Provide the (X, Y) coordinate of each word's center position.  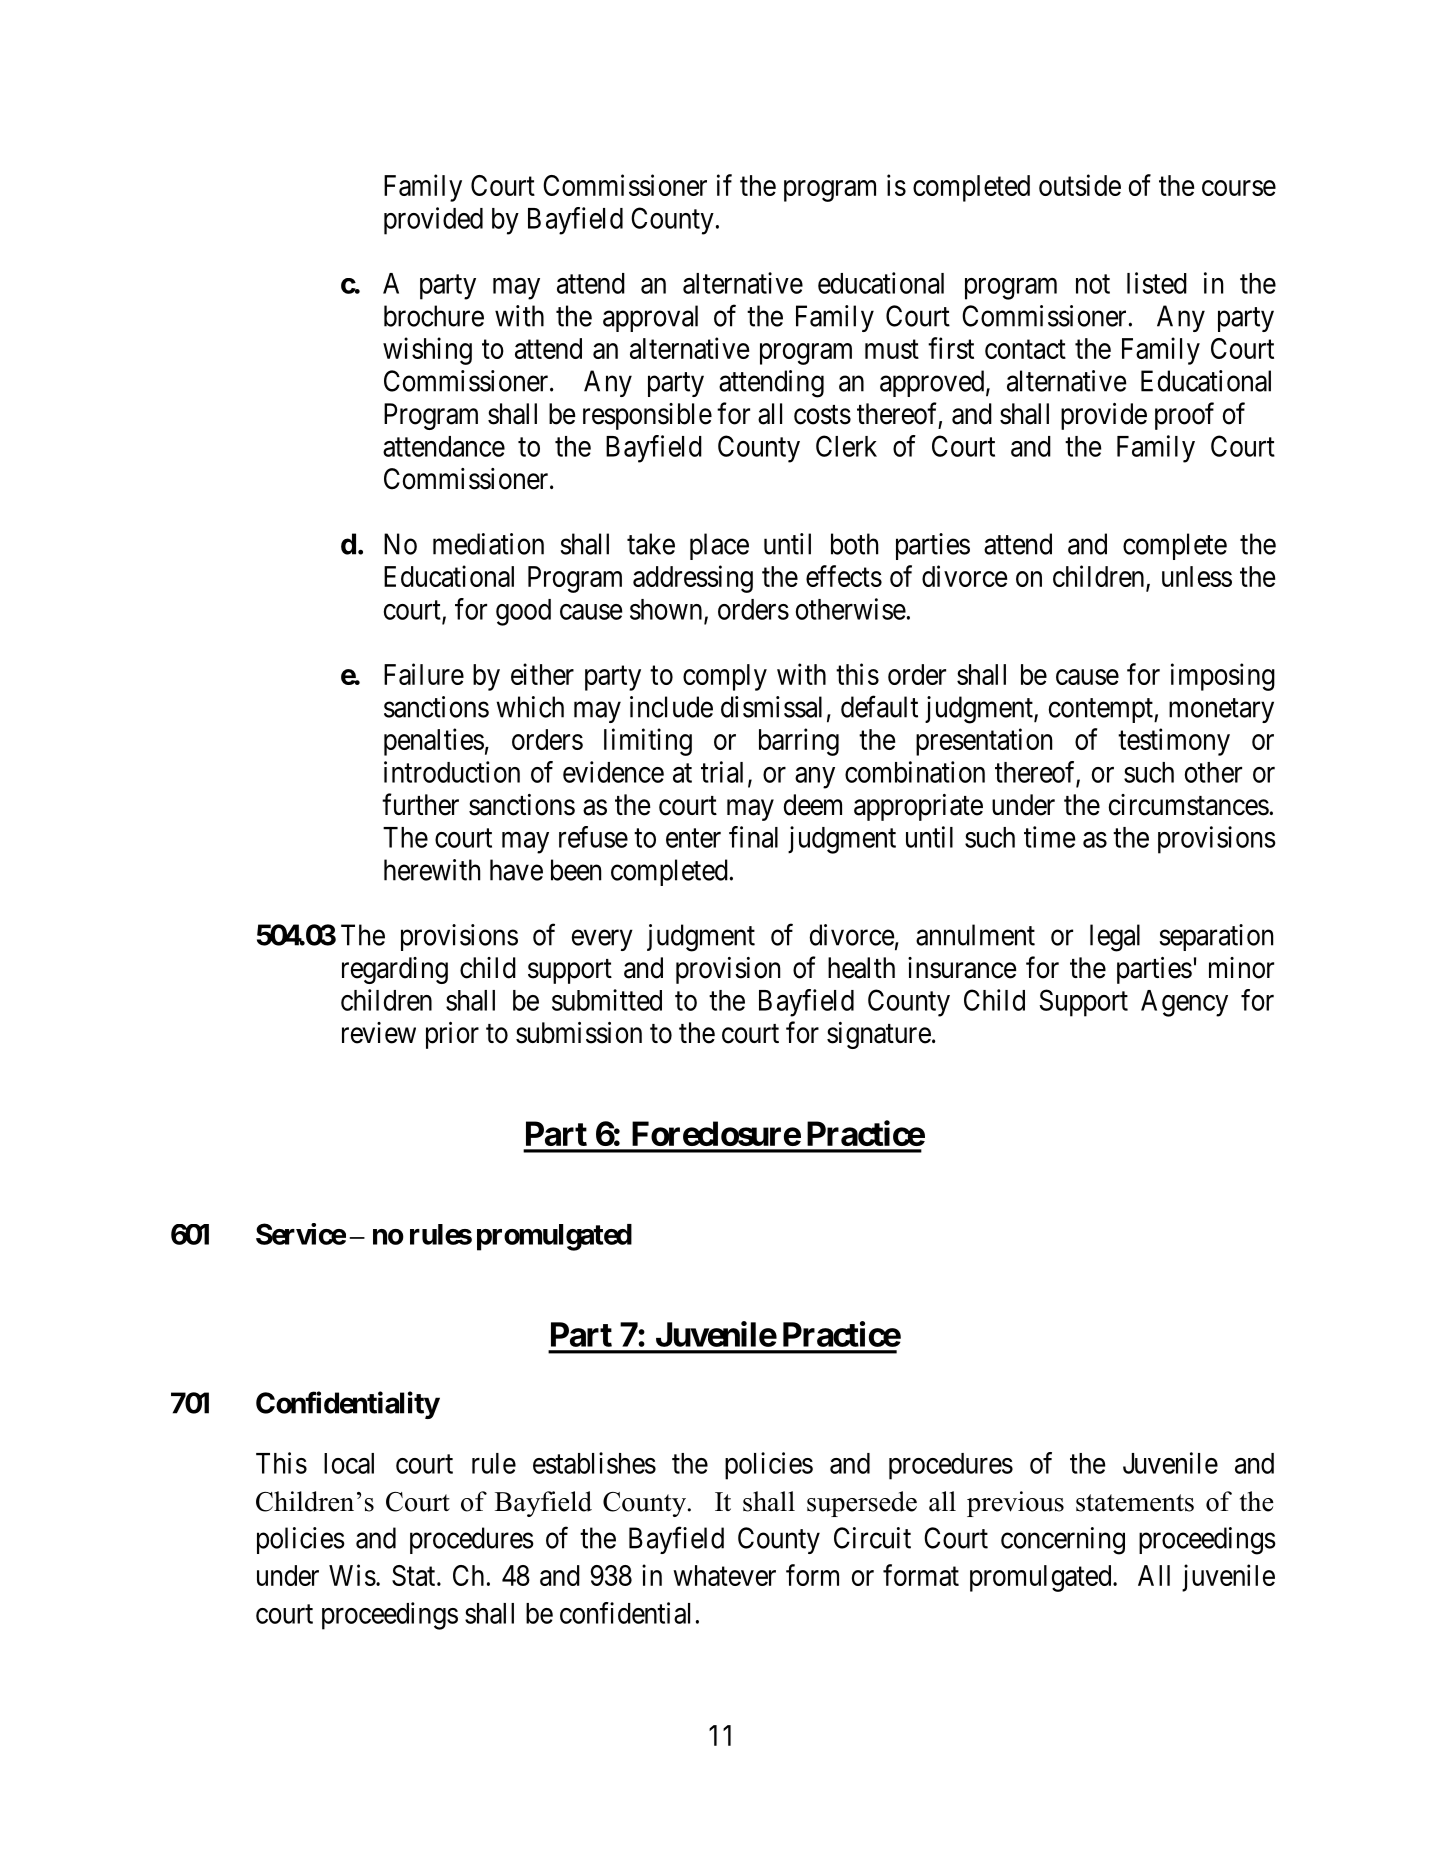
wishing (427, 351)
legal (1115, 938)
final (753, 837)
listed (1157, 283)
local (349, 1463)
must (892, 349)
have (516, 870)
